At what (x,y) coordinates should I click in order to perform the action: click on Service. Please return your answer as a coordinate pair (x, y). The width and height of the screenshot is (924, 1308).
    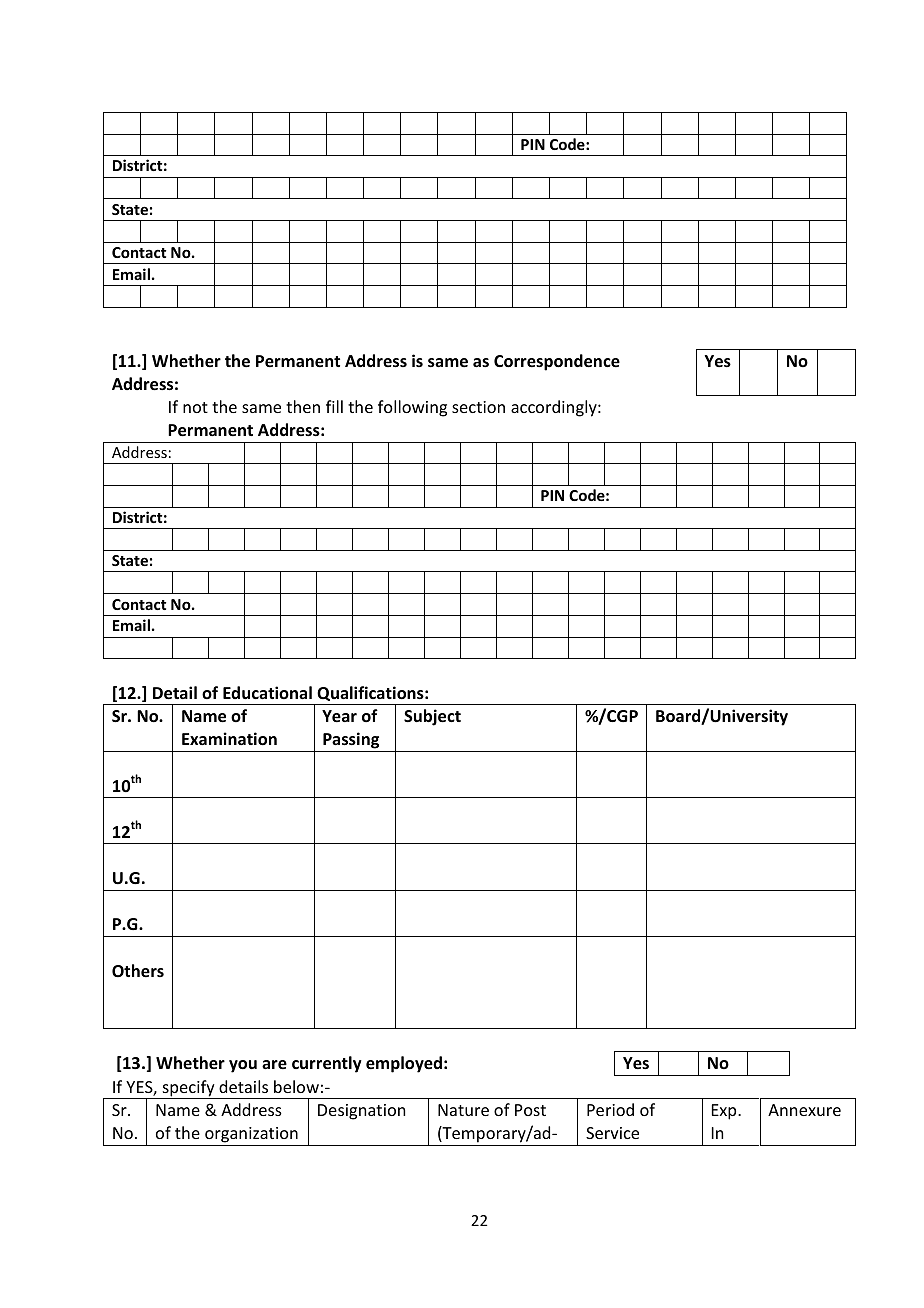
    Looking at the image, I should click on (612, 1133).
